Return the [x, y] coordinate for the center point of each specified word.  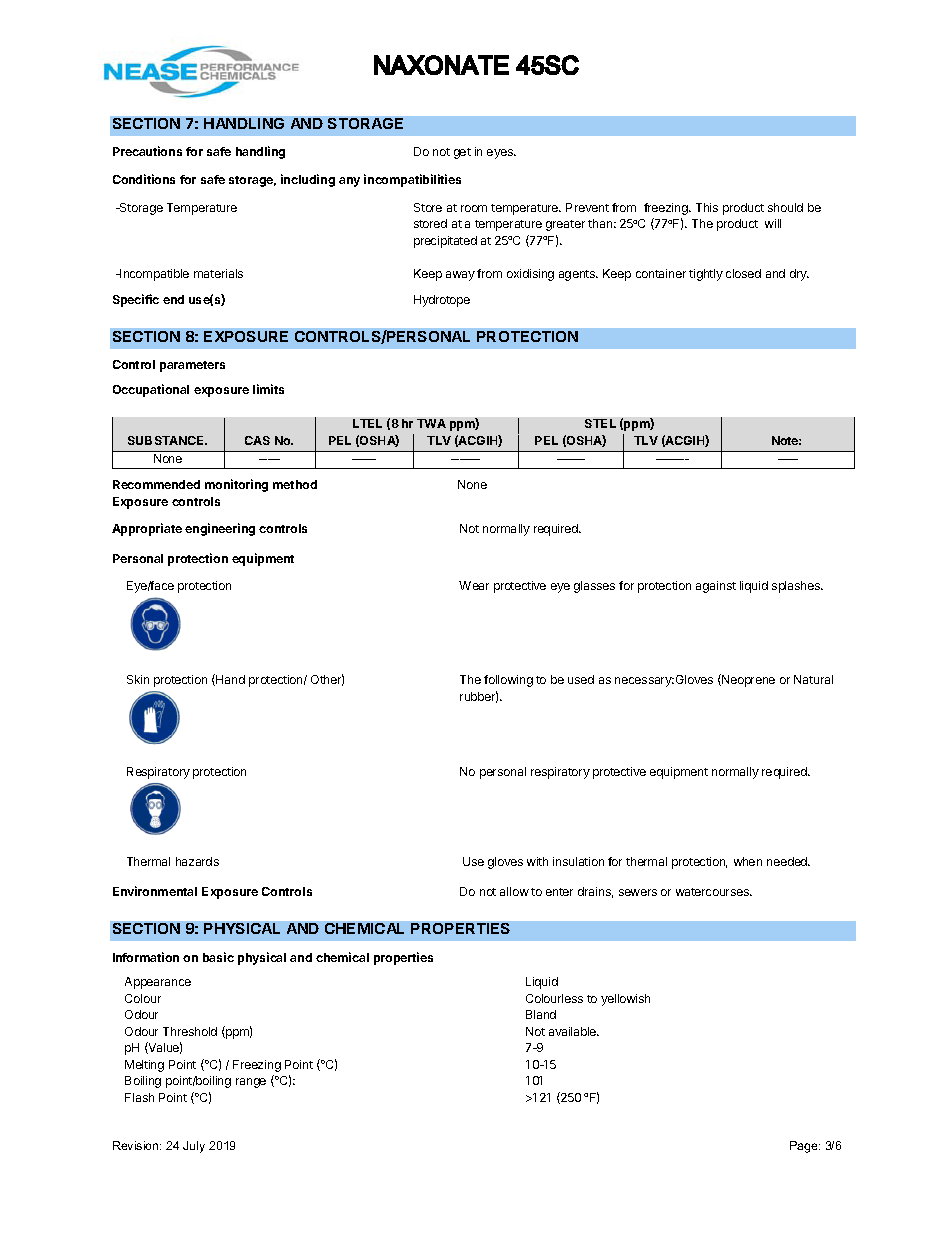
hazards [197, 861]
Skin [138, 679]
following [508, 681]
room [474, 208]
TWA [431, 423]
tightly [706, 275]
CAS [257, 440]
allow [514, 891]
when [748, 861]
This [707, 207]
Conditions [144, 179]
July [194, 1147]
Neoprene [747, 680]
